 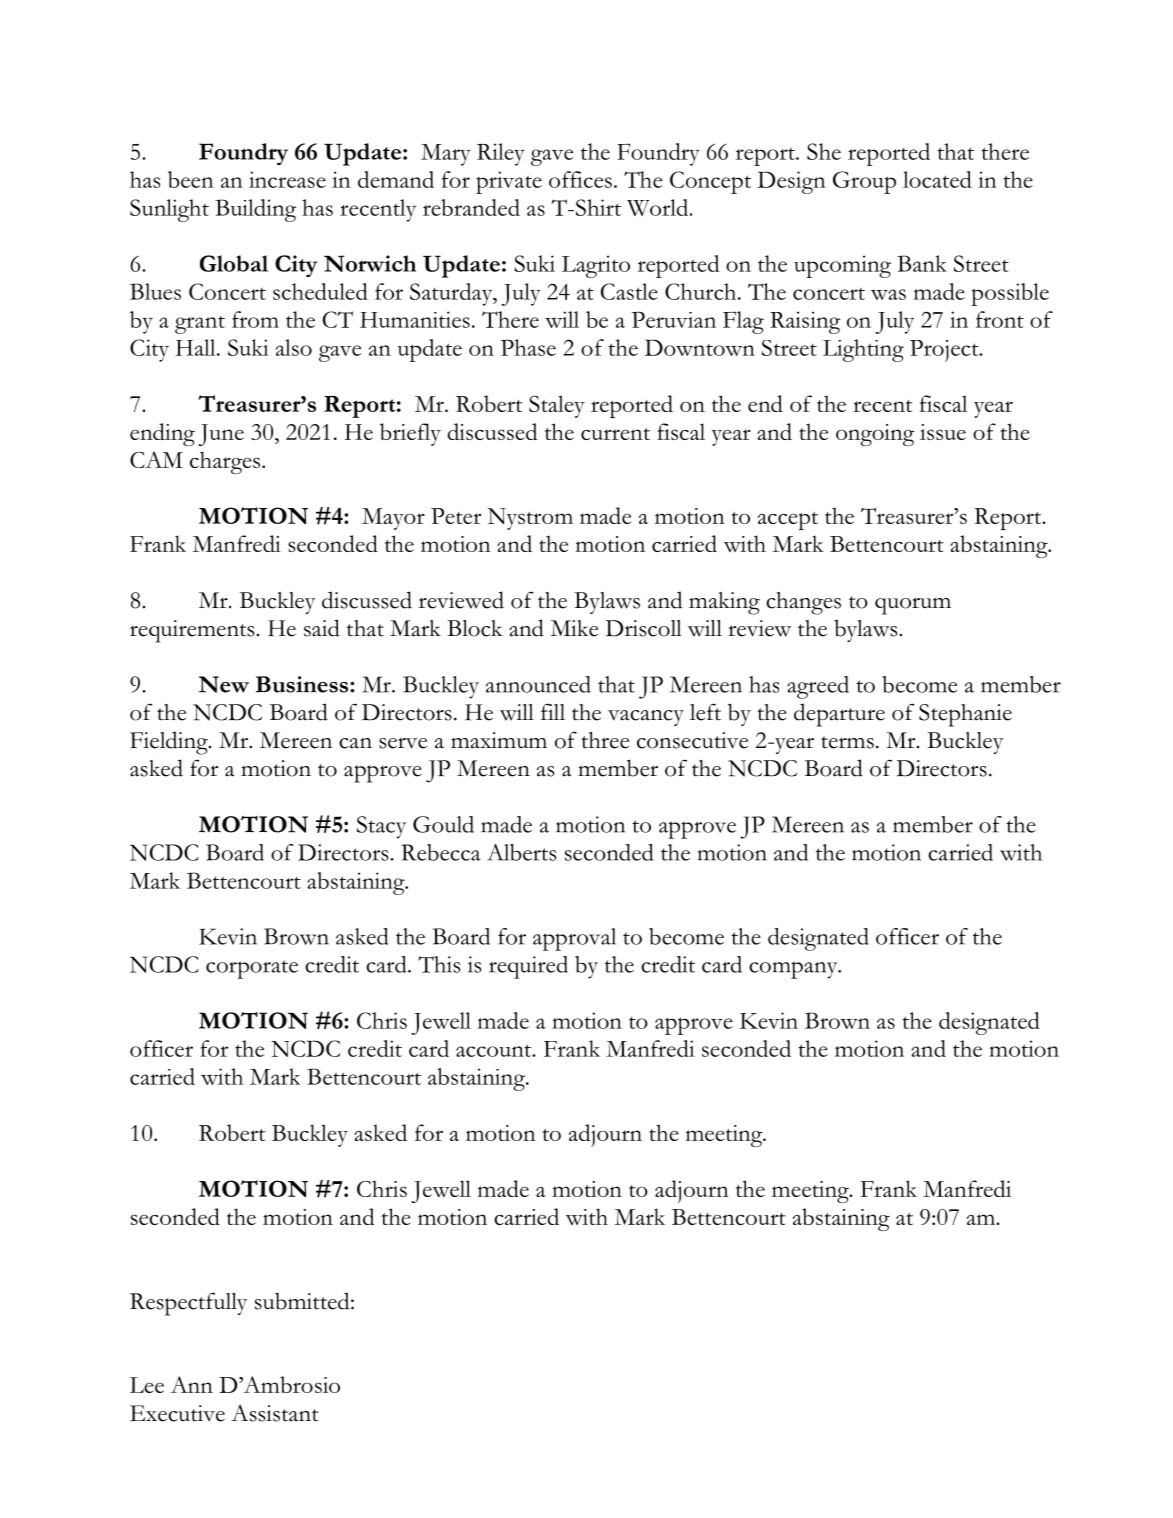 What do you see at coordinates (794, 970) in the document?
I see `company` at bounding box center [794, 970].
